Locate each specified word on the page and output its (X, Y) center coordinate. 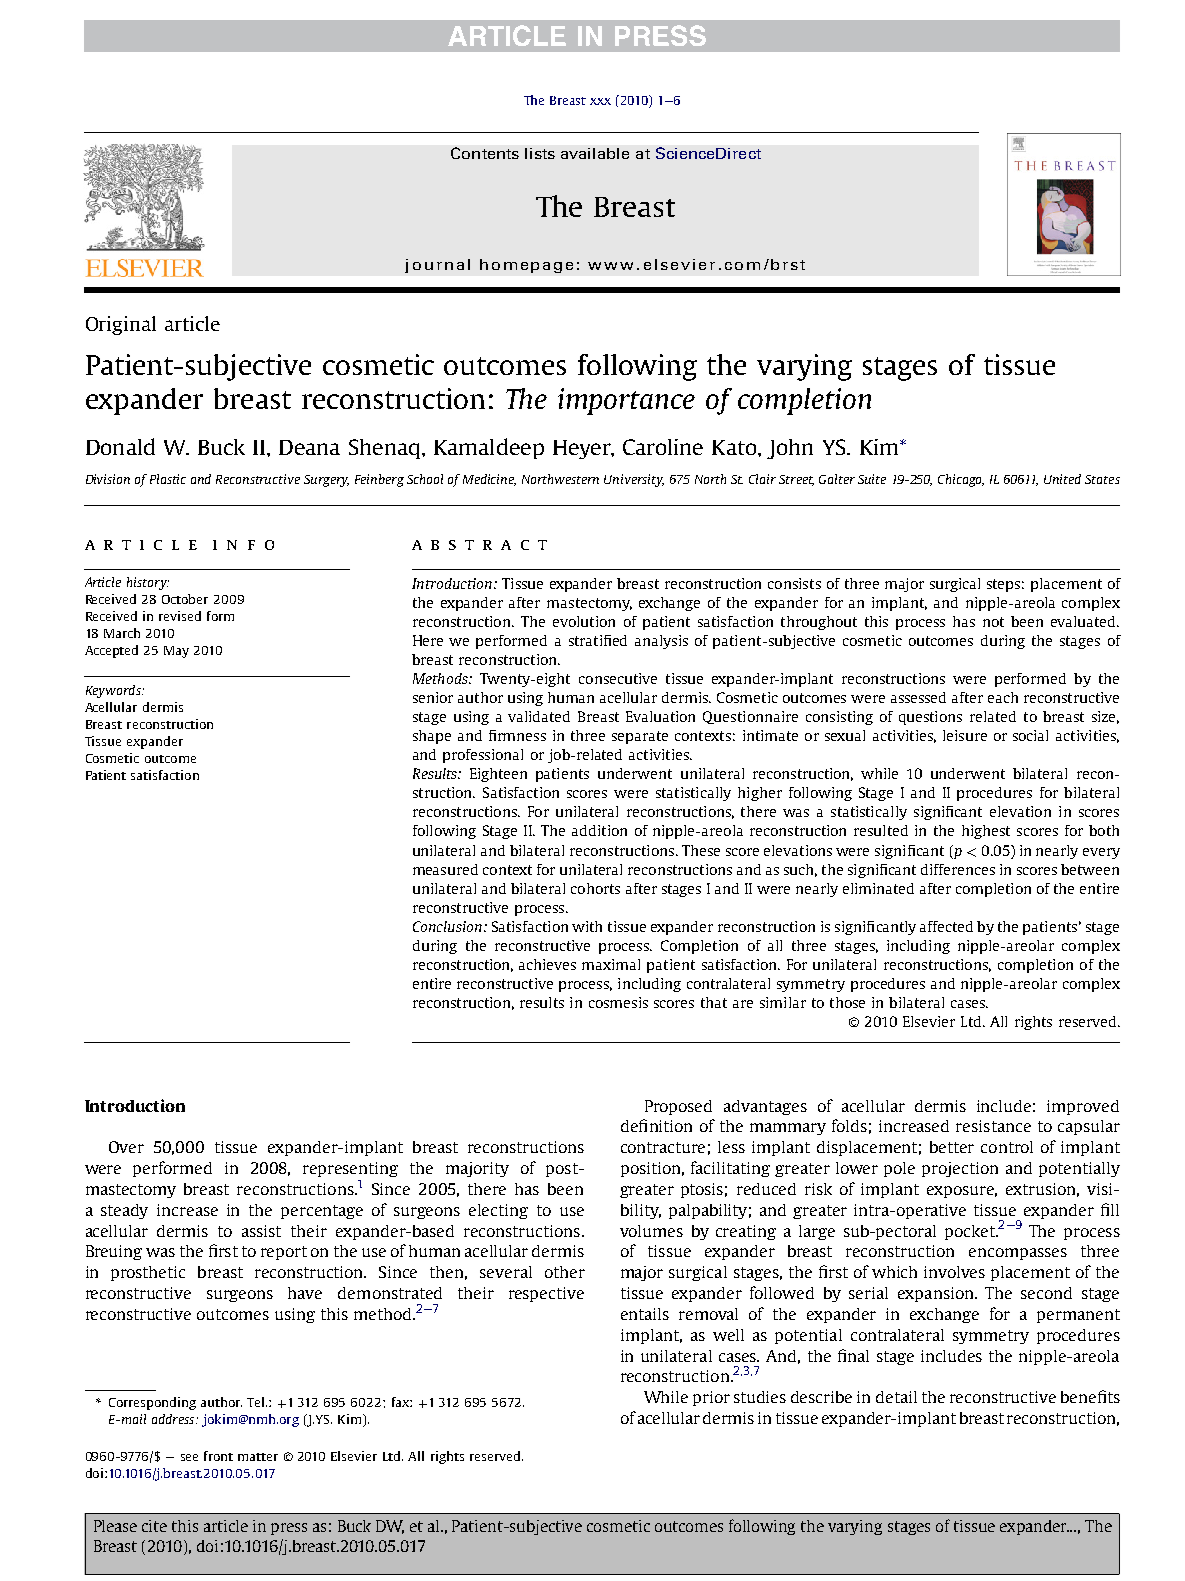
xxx (600, 101)
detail (896, 1397)
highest (986, 832)
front (218, 1456)
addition (599, 830)
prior (711, 1398)
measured (445, 869)
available (595, 153)
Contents (485, 153)
